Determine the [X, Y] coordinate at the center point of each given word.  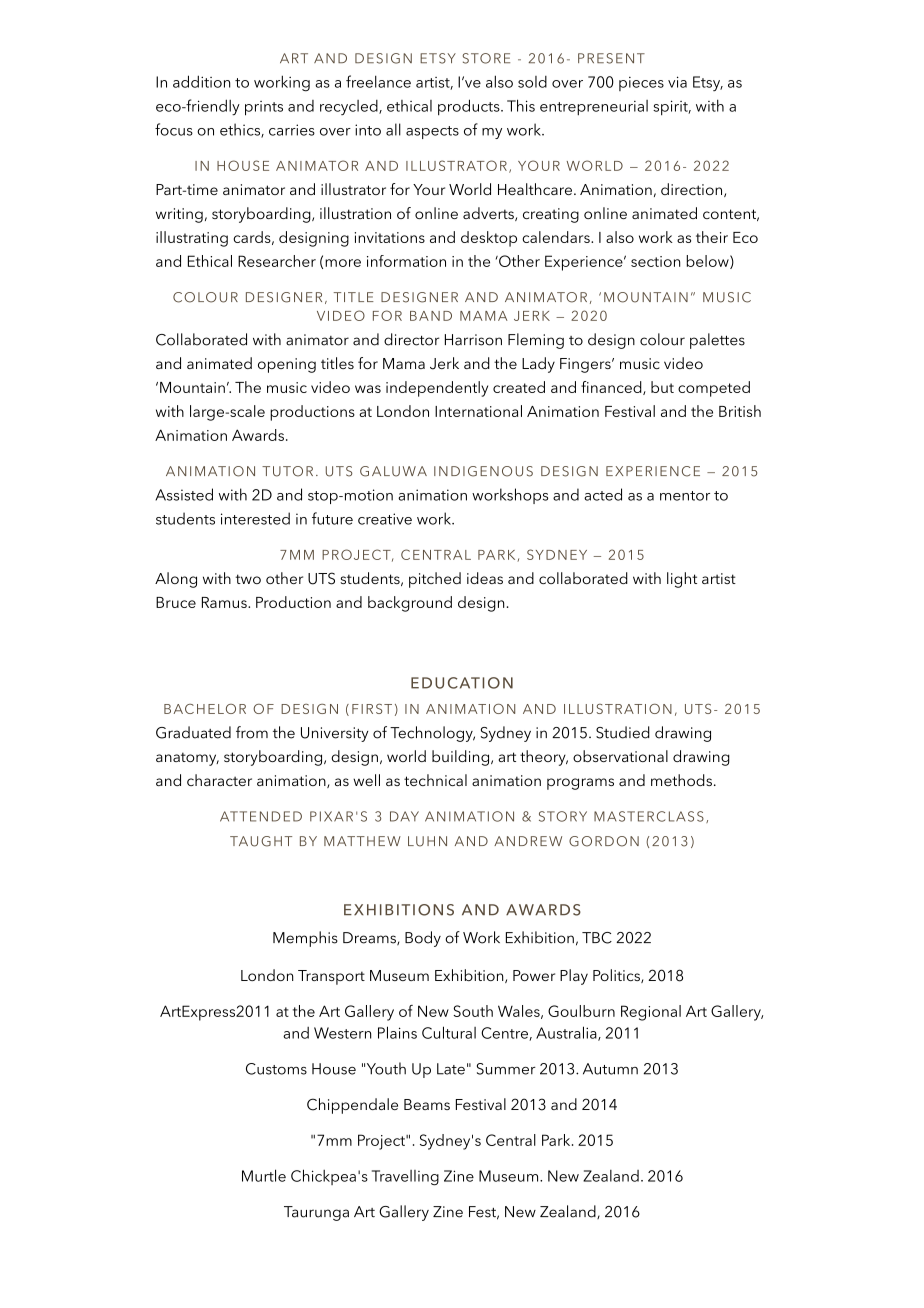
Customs [276, 1069]
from [252, 732]
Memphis [305, 939]
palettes [717, 341]
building [462, 758]
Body [423, 939]
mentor [685, 496]
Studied [623, 732]
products [470, 107]
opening [287, 365]
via [677, 82]
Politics [617, 976]
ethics [241, 130]
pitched [435, 580]
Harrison [473, 340]
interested [255, 518]
